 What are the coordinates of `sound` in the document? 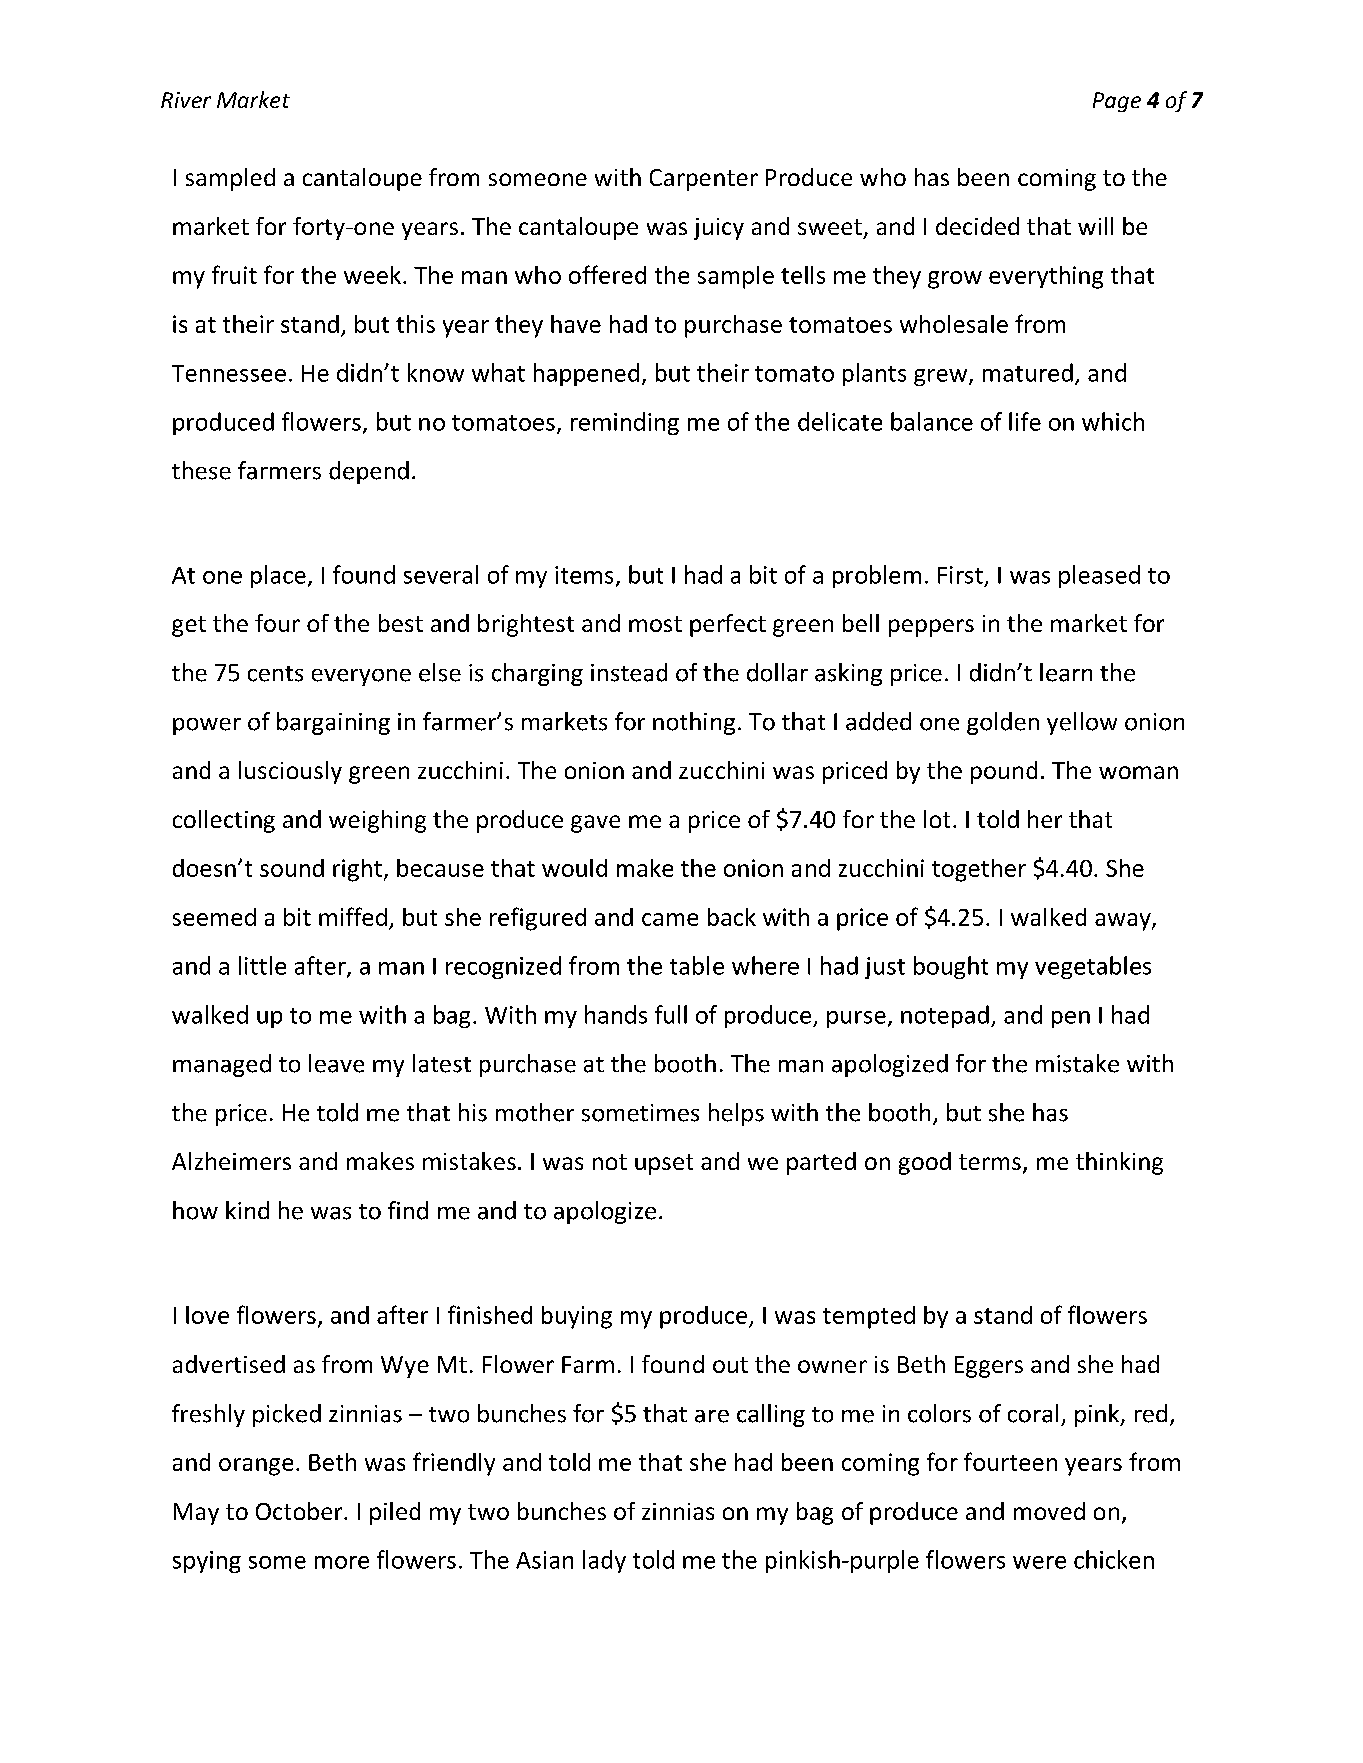 It's located at (292, 868).
